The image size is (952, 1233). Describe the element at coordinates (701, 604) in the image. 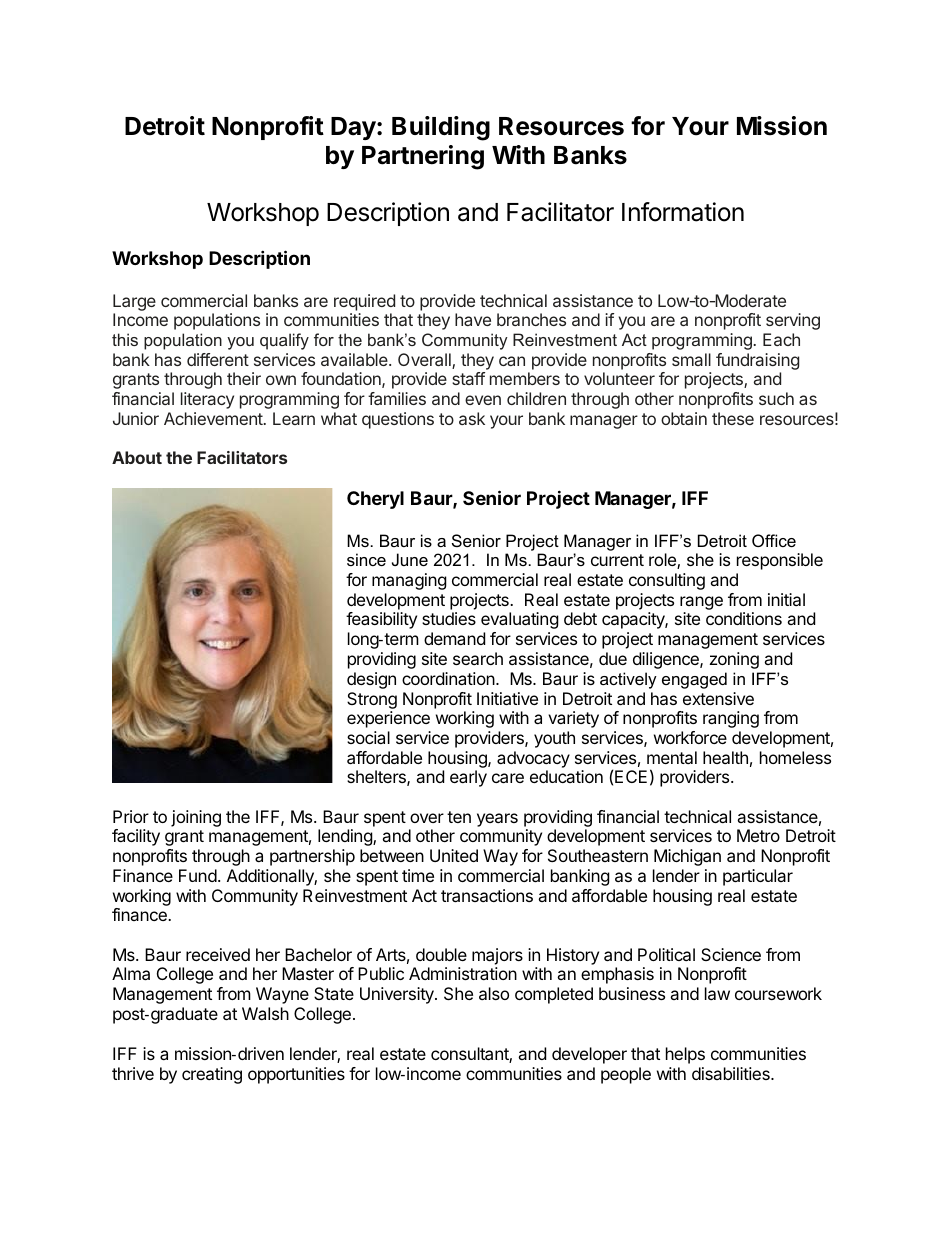

I see `range` at that location.
